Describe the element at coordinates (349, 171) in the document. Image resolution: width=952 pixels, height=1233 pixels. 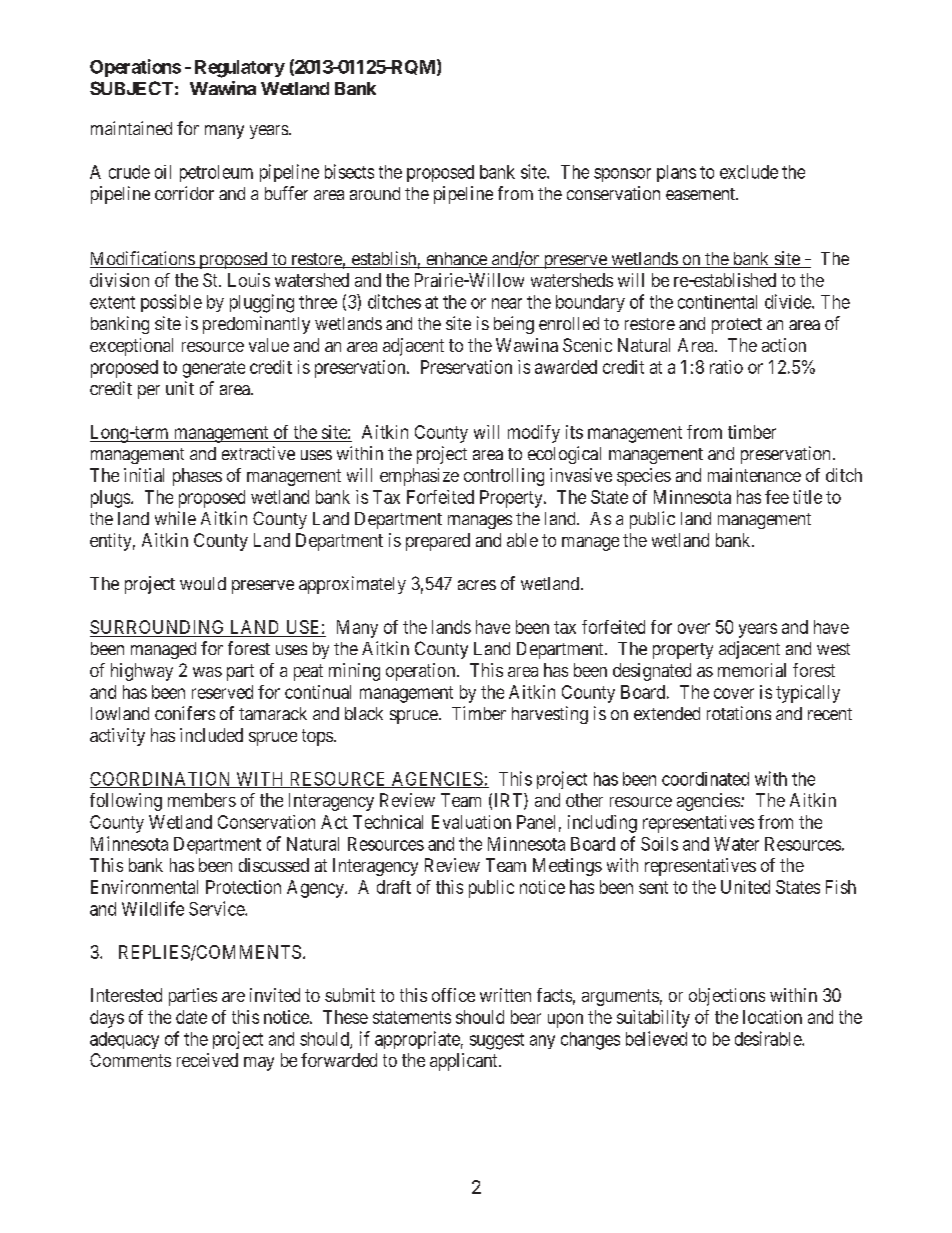
I see `bisects` at that location.
